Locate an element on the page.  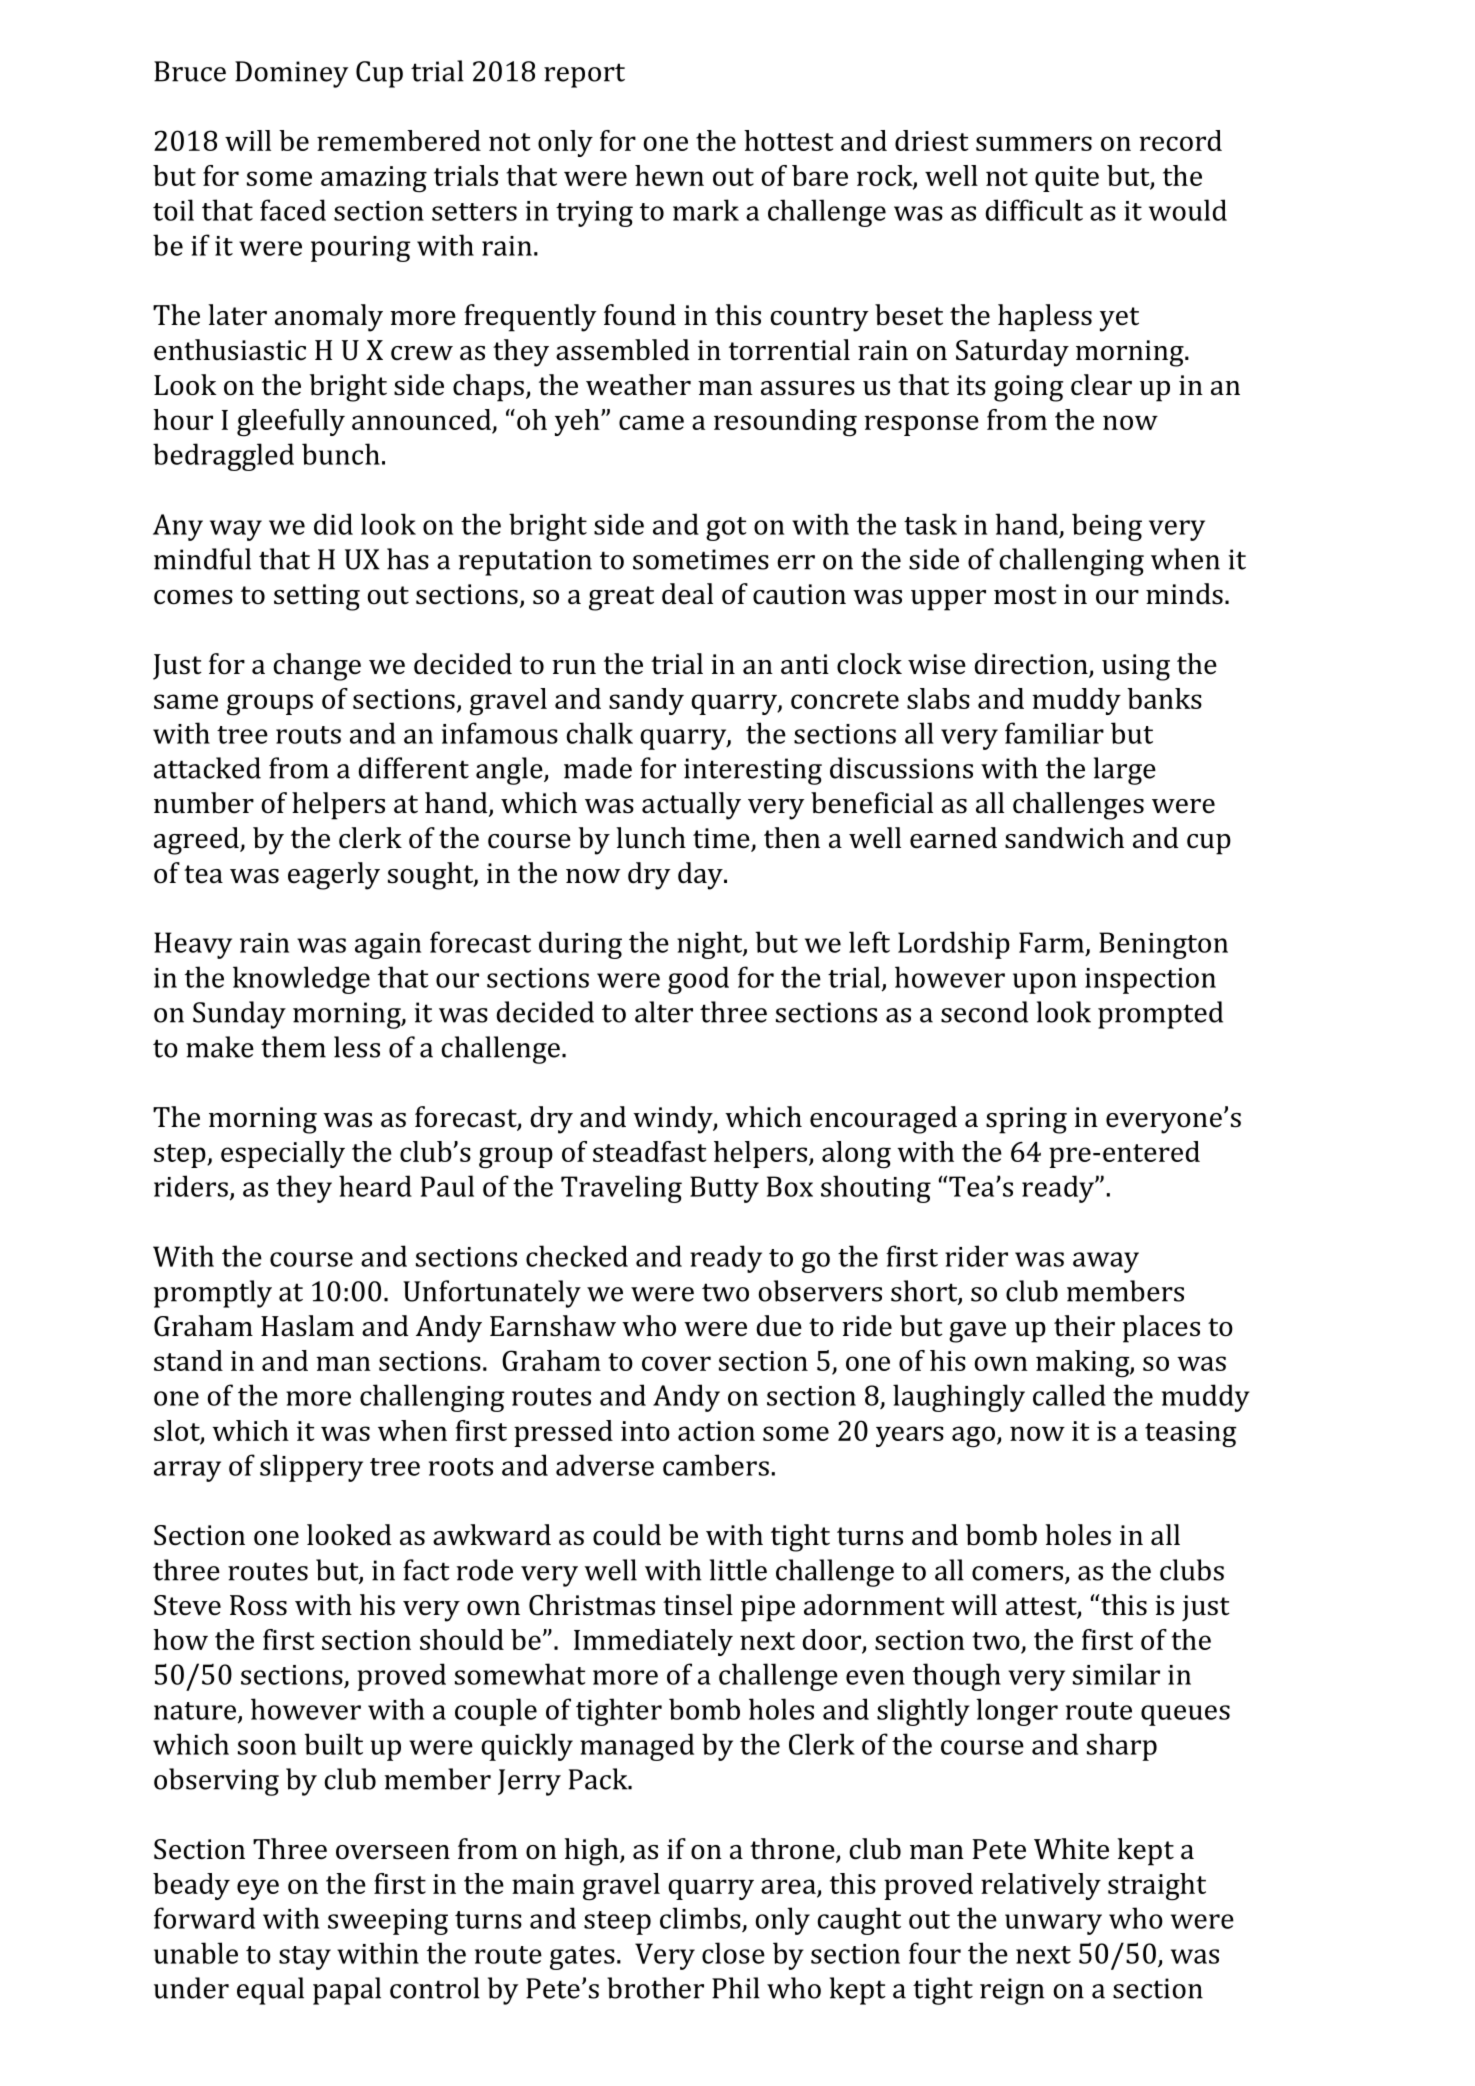
upon is located at coordinates (1045, 983).
